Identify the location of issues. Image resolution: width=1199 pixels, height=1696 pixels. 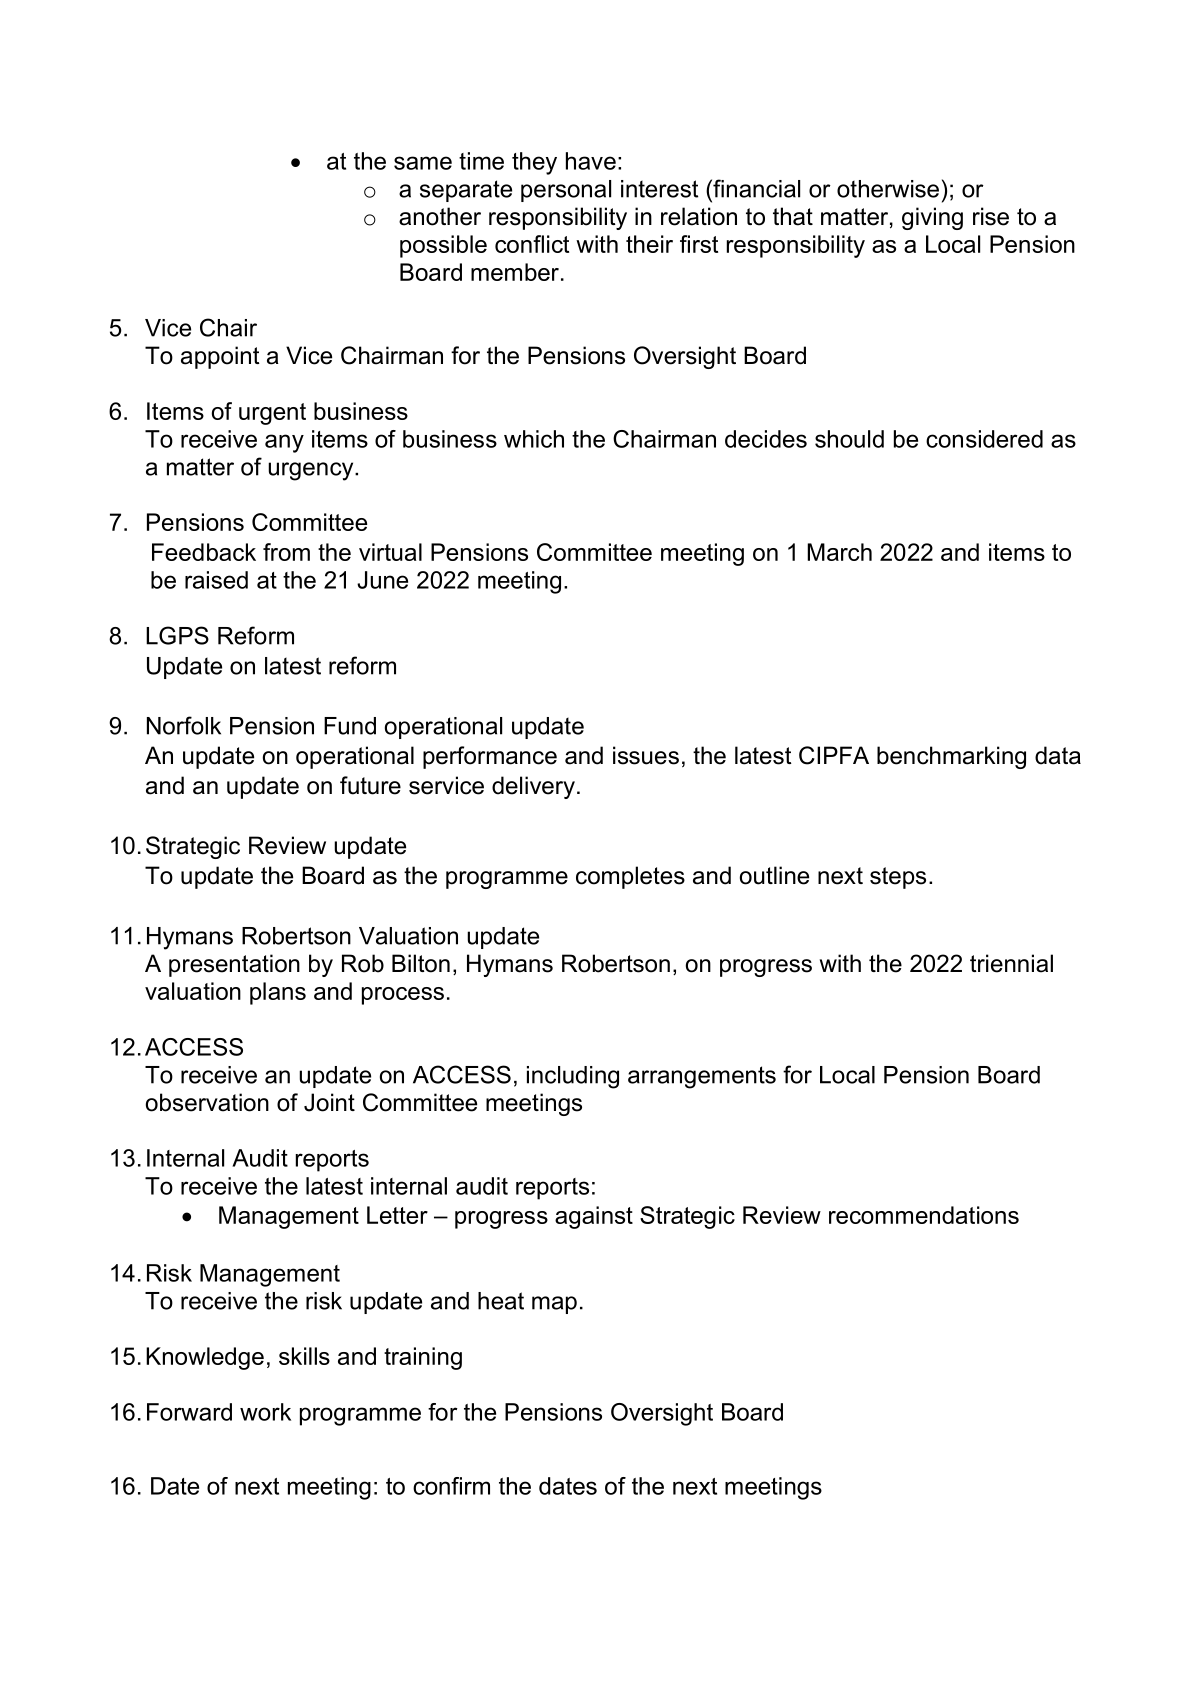
(646, 755).
